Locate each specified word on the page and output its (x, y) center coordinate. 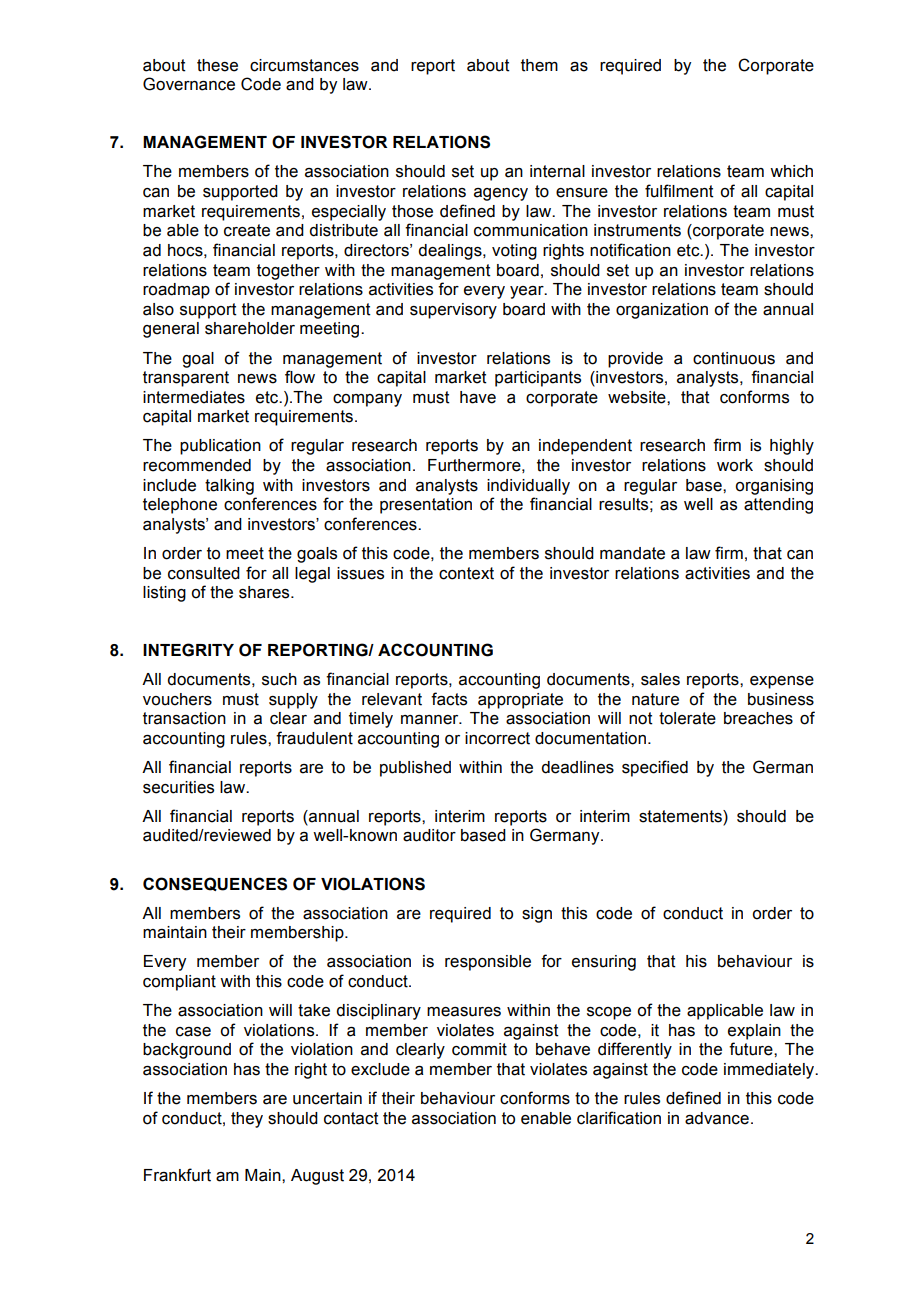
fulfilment (679, 191)
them (539, 65)
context (466, 573)
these (217, 65)
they (247, 1120)
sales (660, 679)
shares (265, 592)
